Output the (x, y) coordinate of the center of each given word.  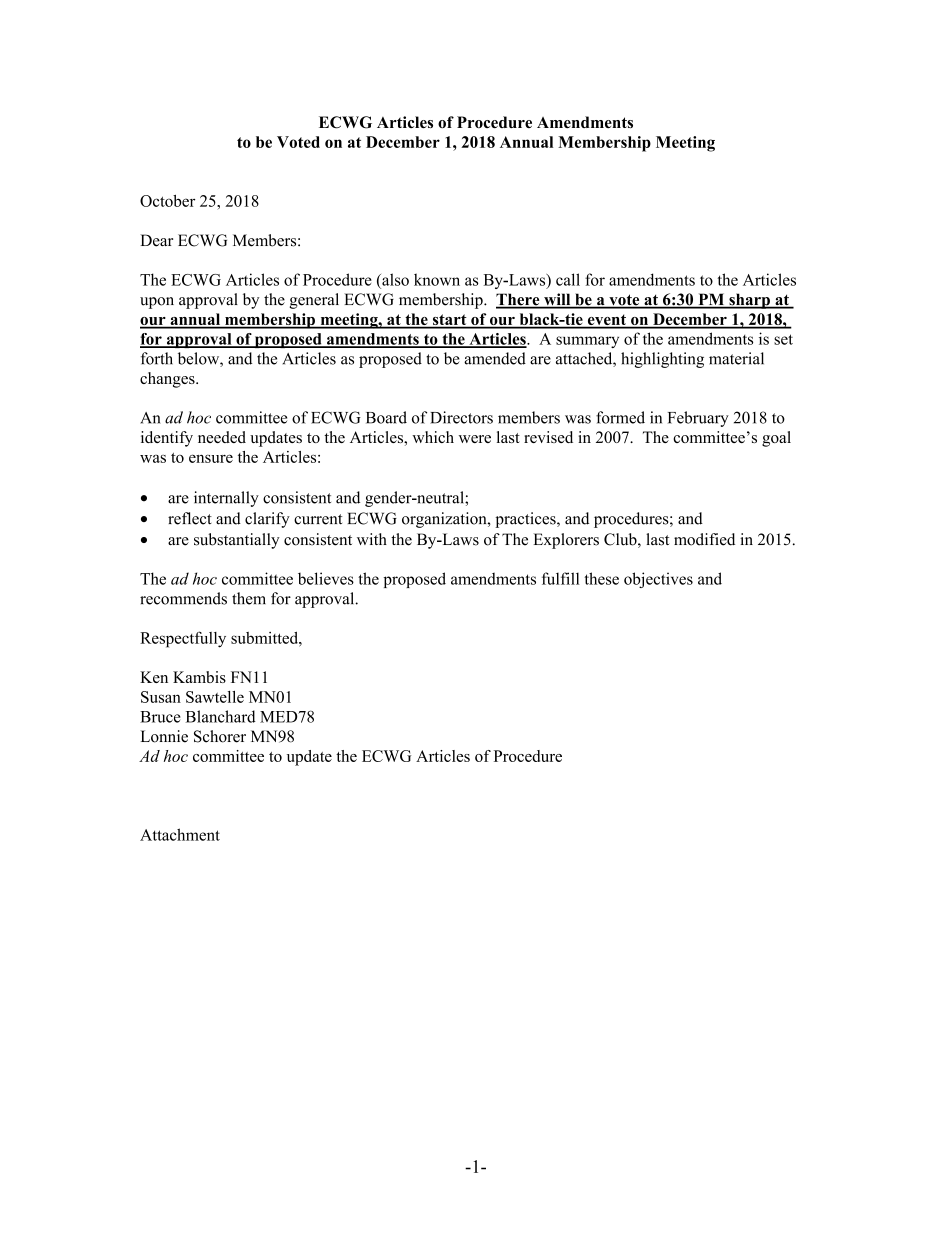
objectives (658, 580)
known (437, 279)
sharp (749, 301)
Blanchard (221, 716)
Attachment (180, 834)
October (167, 201)
